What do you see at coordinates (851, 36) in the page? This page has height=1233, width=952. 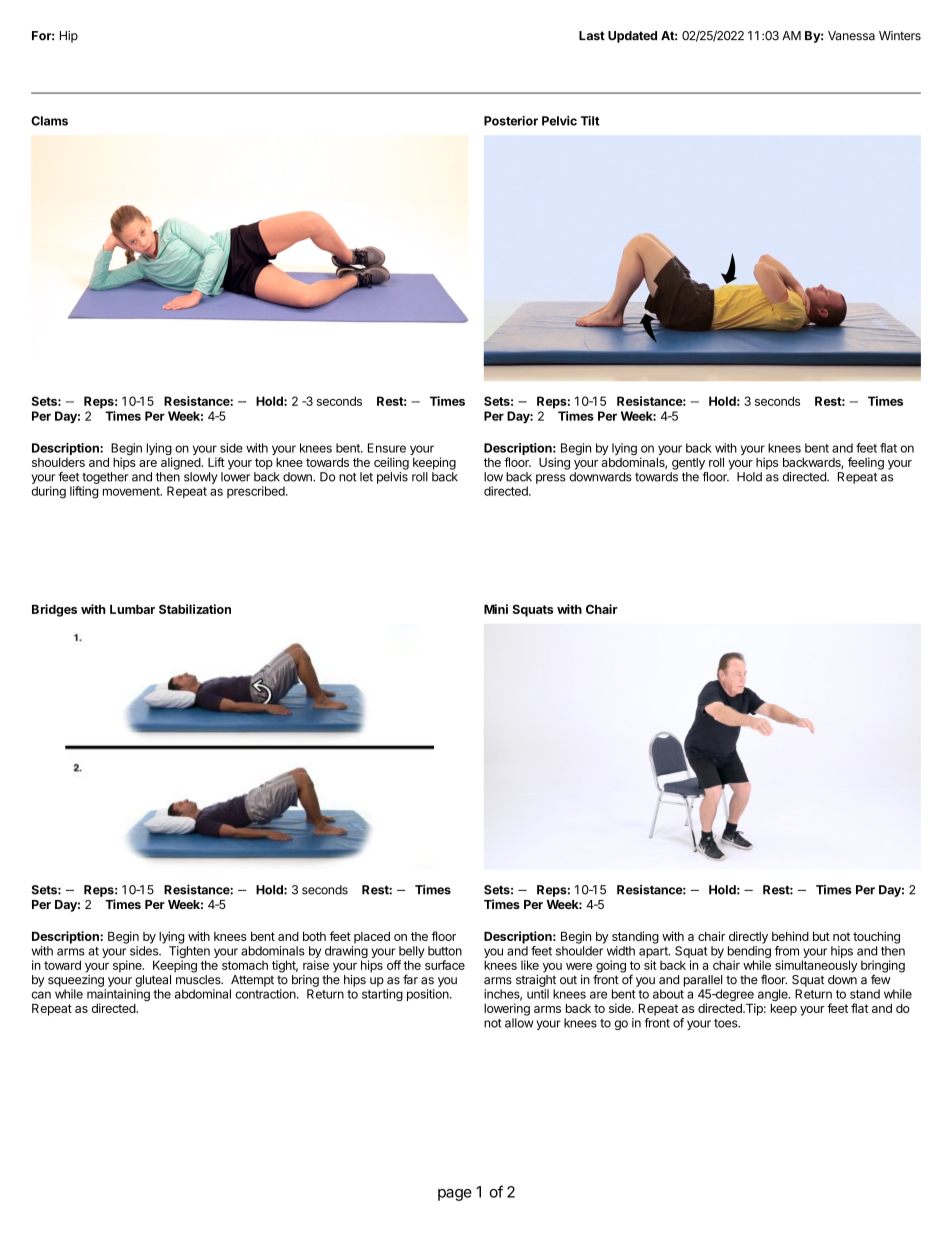 I see `Vanessa` at bounding box center [851, 36].
